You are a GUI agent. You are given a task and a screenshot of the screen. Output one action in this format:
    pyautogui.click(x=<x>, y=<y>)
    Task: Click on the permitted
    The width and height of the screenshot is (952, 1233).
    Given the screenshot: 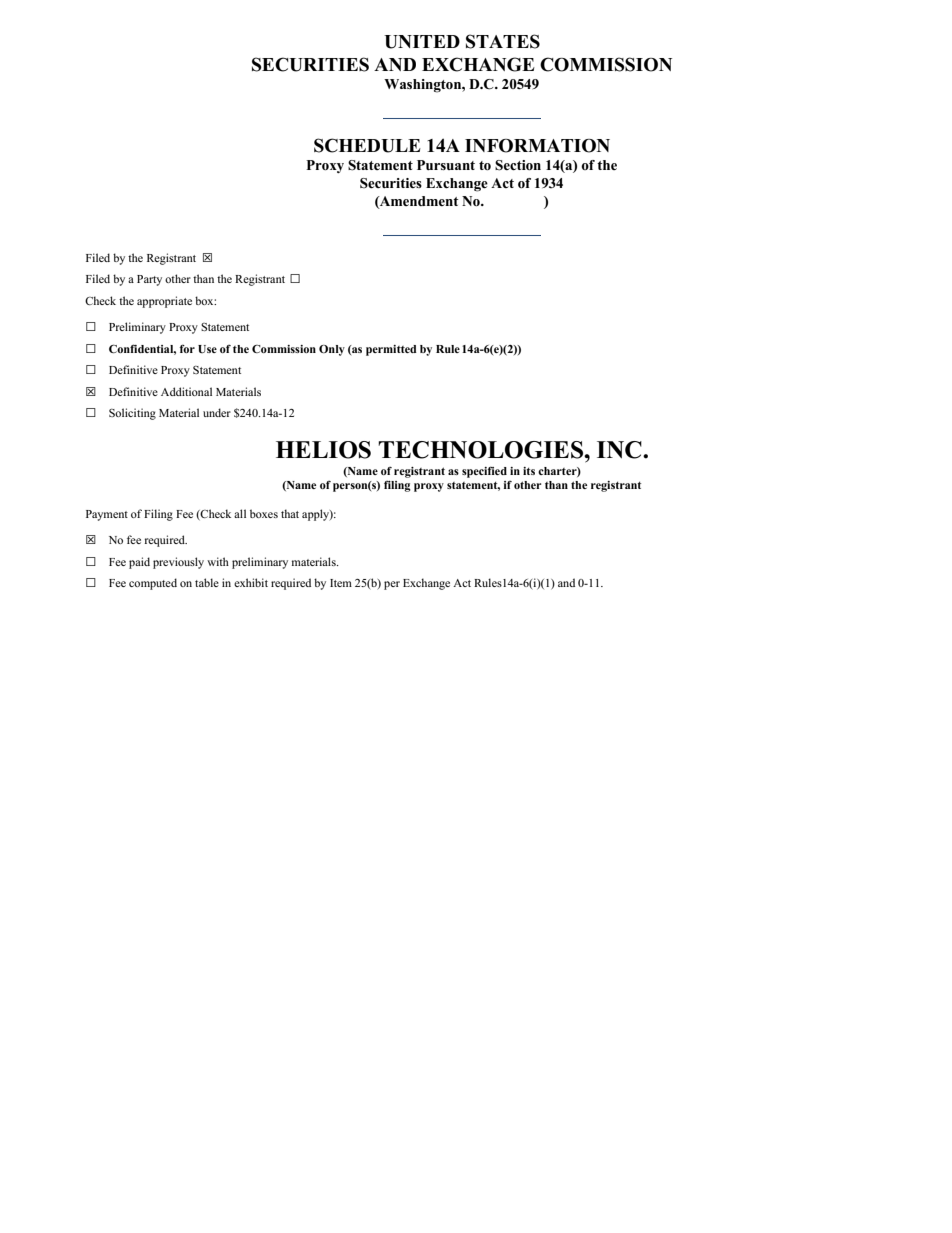 What is the action you would take?
    pyautogui.click(x=391, y=350)
